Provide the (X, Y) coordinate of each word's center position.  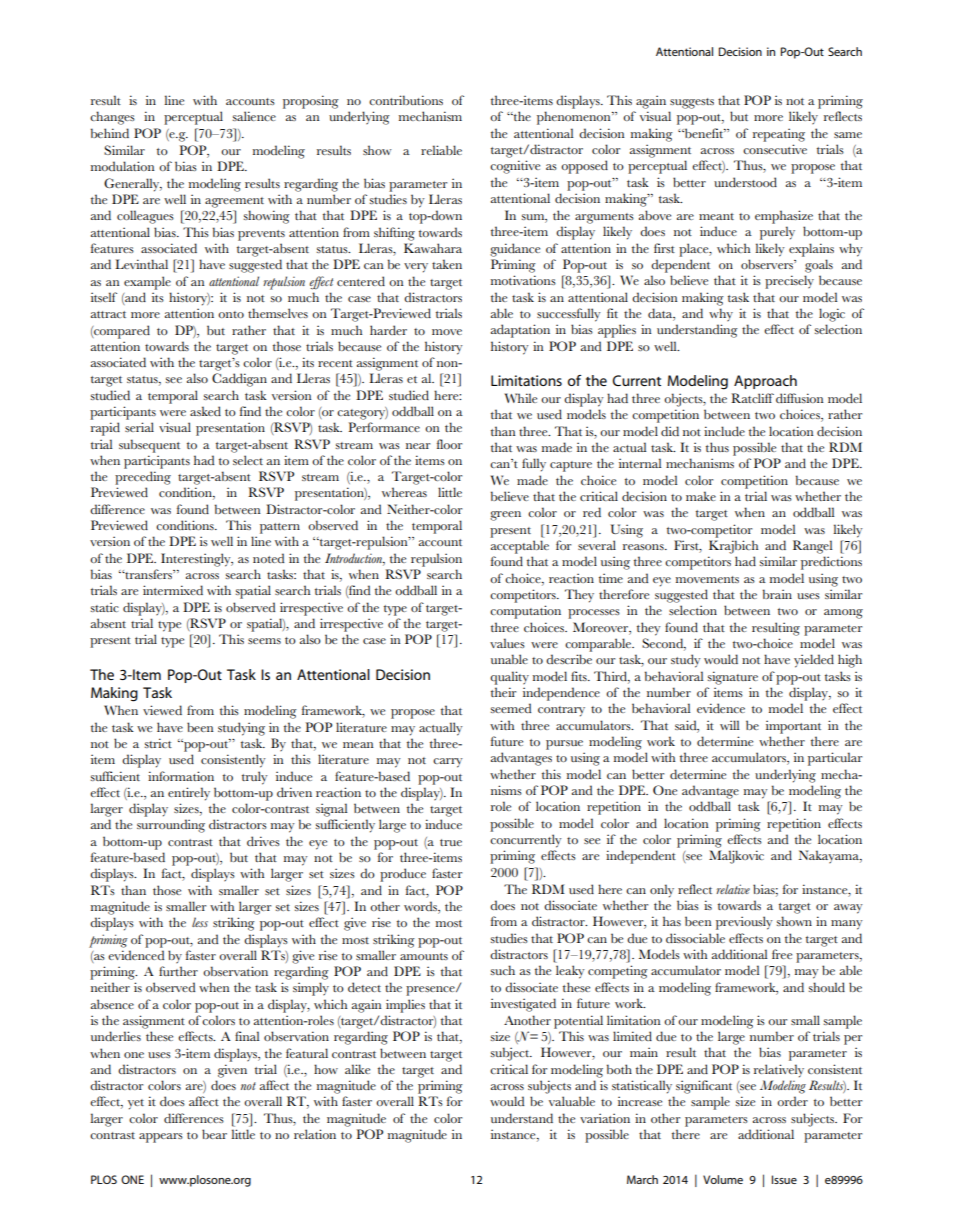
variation (605, 1118)
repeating (779, 135)
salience (254, 116)
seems (264, 641)
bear (214, 1134)
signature (732, 678)
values (507, 643)
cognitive (515, 167)
